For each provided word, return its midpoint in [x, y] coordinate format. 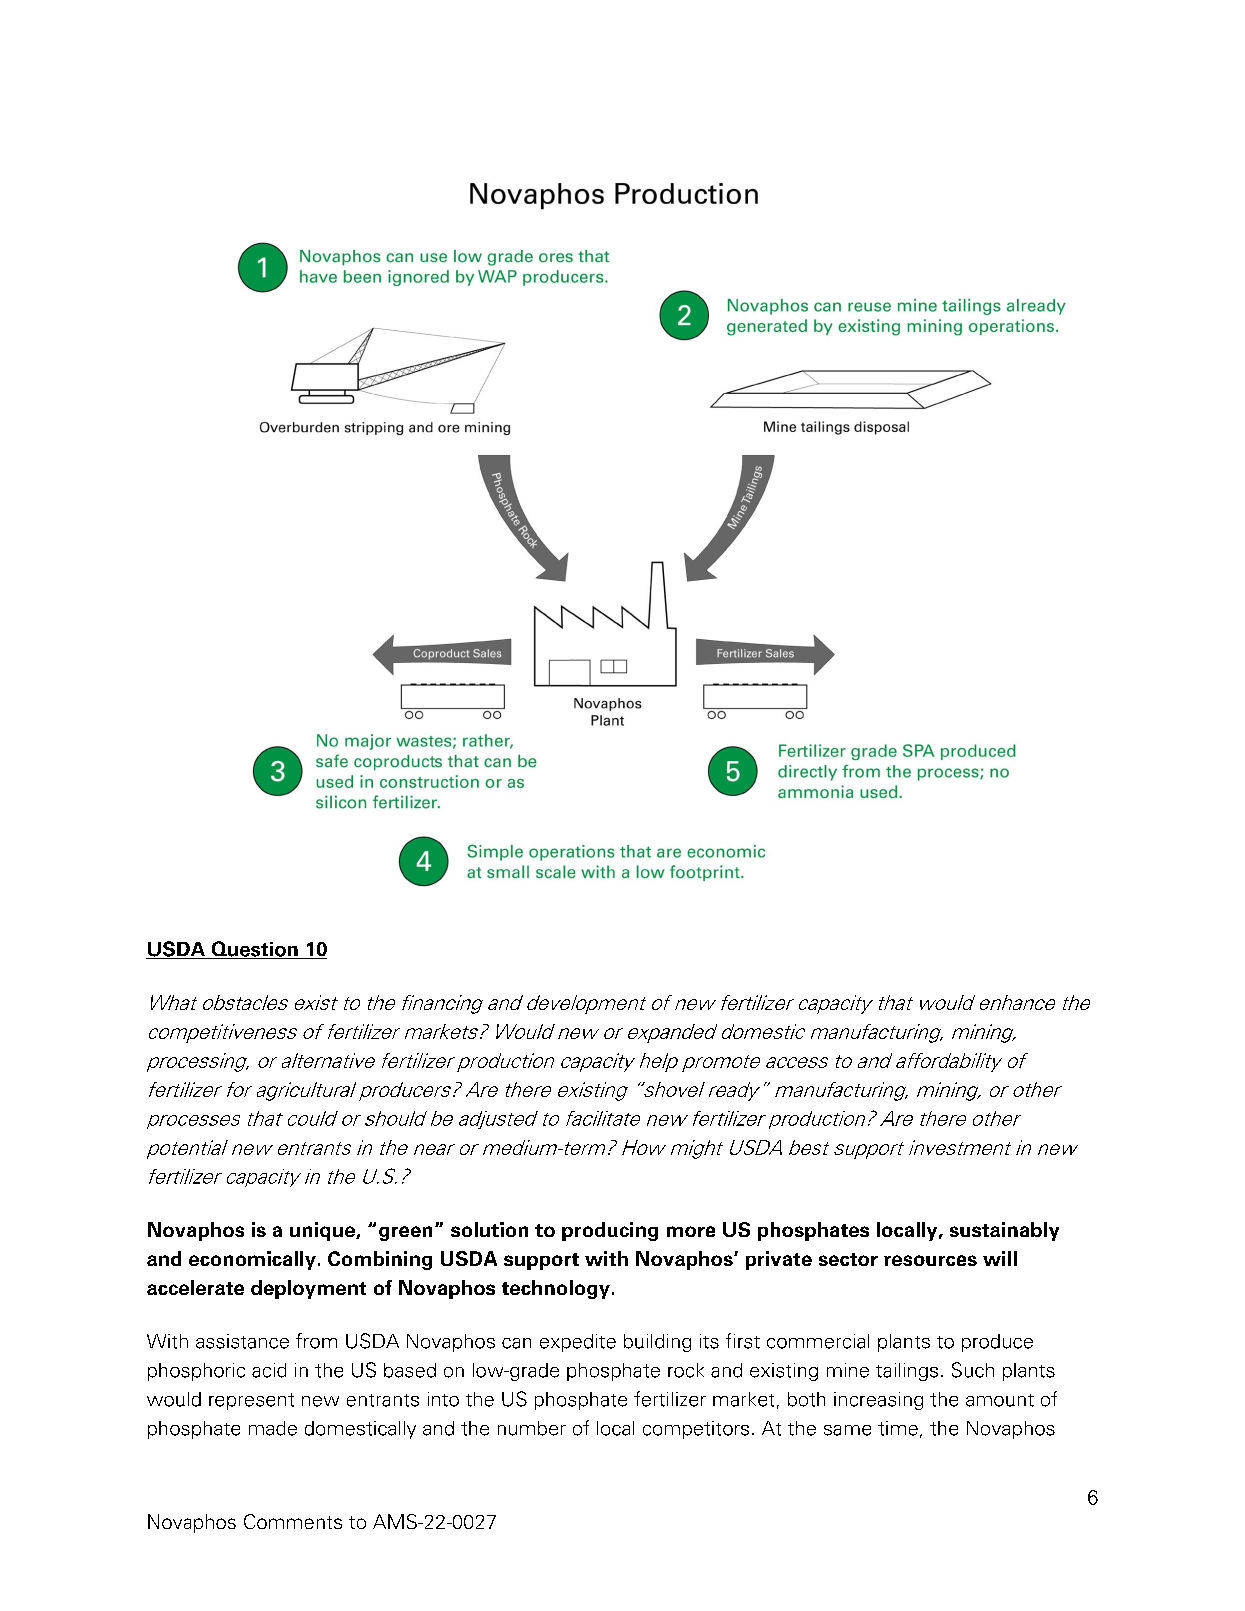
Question [254, 950]
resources [930, 1260]
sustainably [1004, 1231]
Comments [293, 1521]
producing [610, 1231]
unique [323, 1231]
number [532, 1428]
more [691, 1231]
